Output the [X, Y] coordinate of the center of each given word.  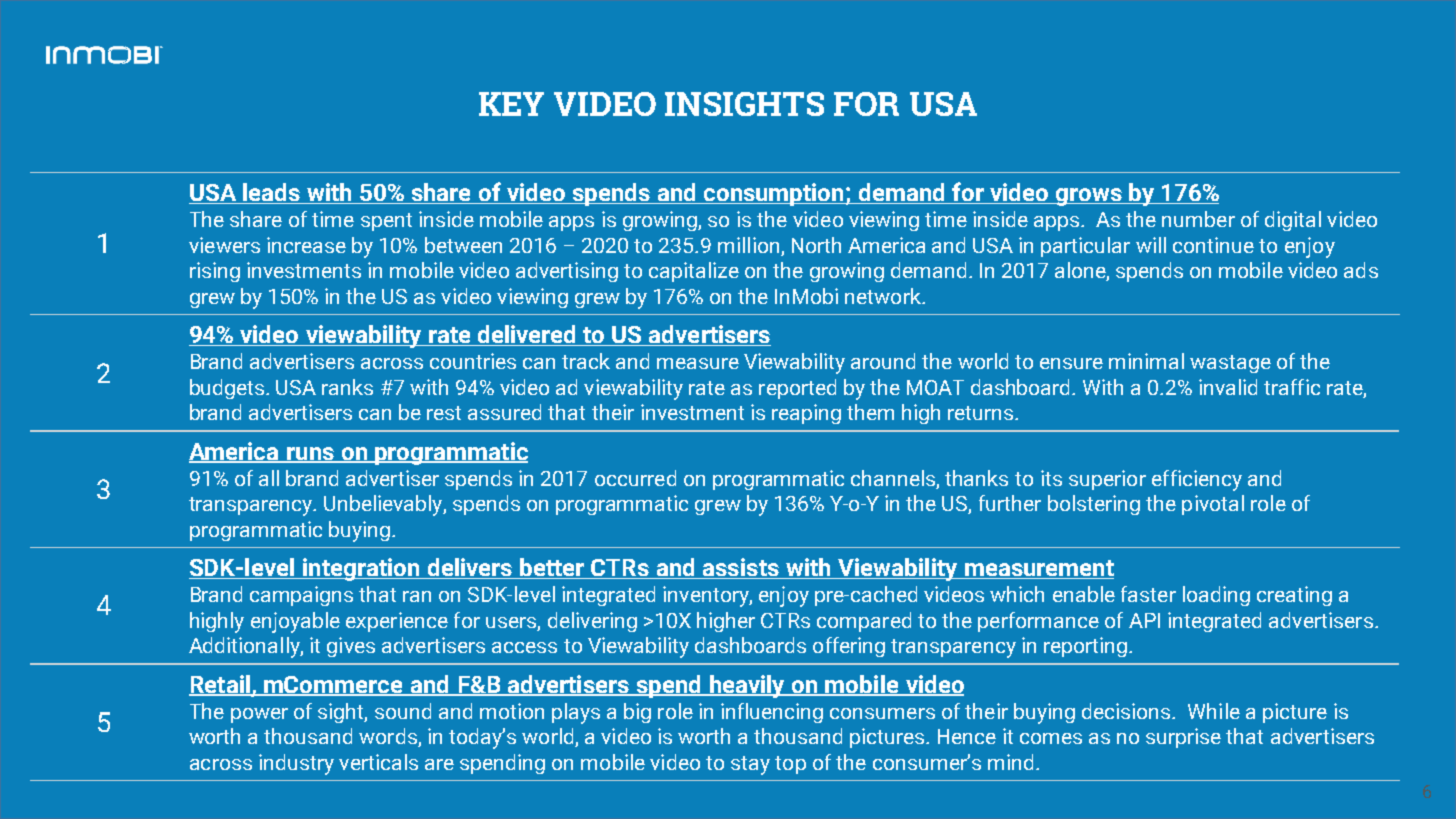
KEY [511, 104]
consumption [774, 194]
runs [310, 454]
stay [750, 765]
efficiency [1197, 480]
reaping [806, 414]
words [389, 737]
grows [1089, 197]
